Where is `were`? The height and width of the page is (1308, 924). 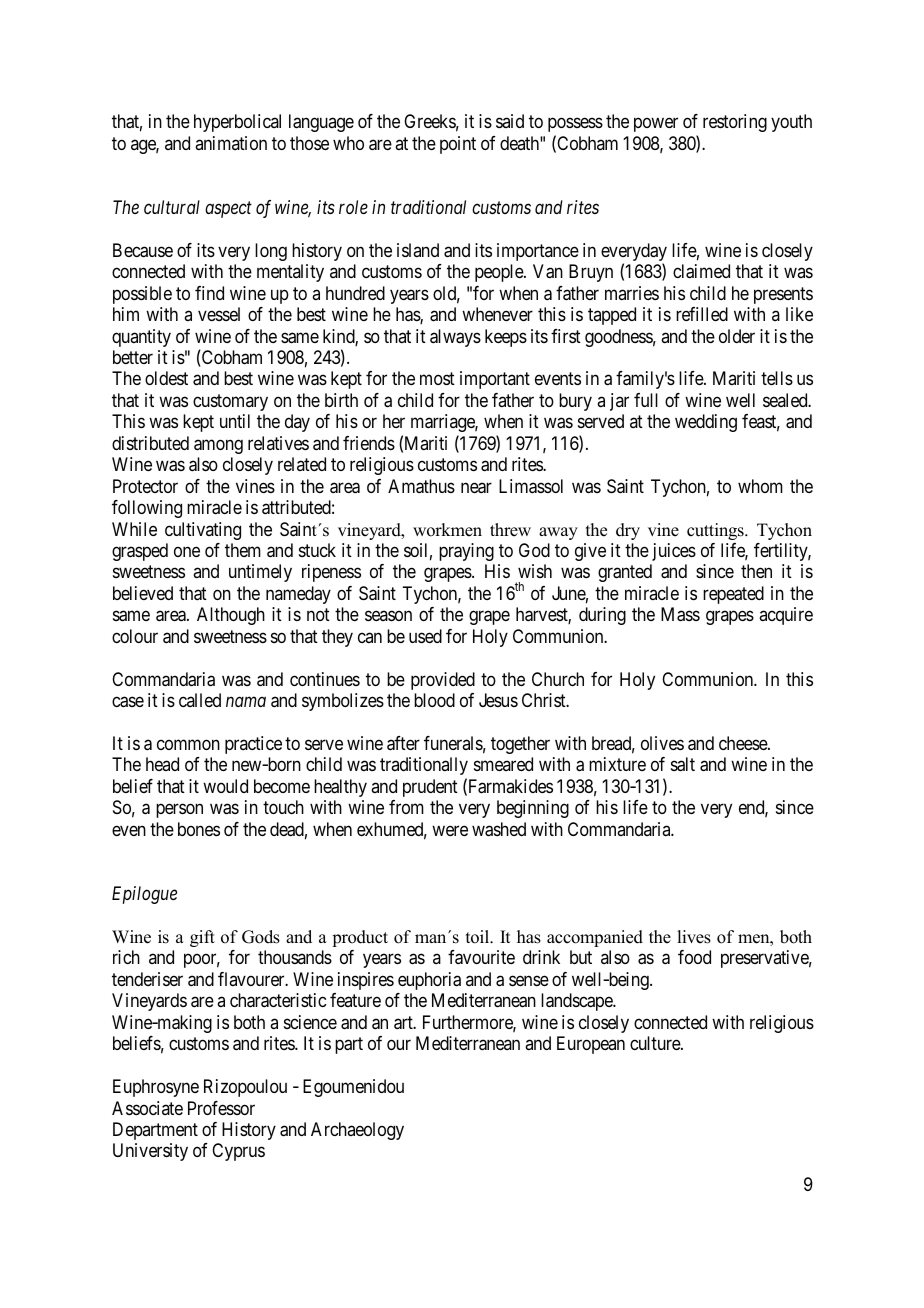
were is located at coordinates (450, 830).
